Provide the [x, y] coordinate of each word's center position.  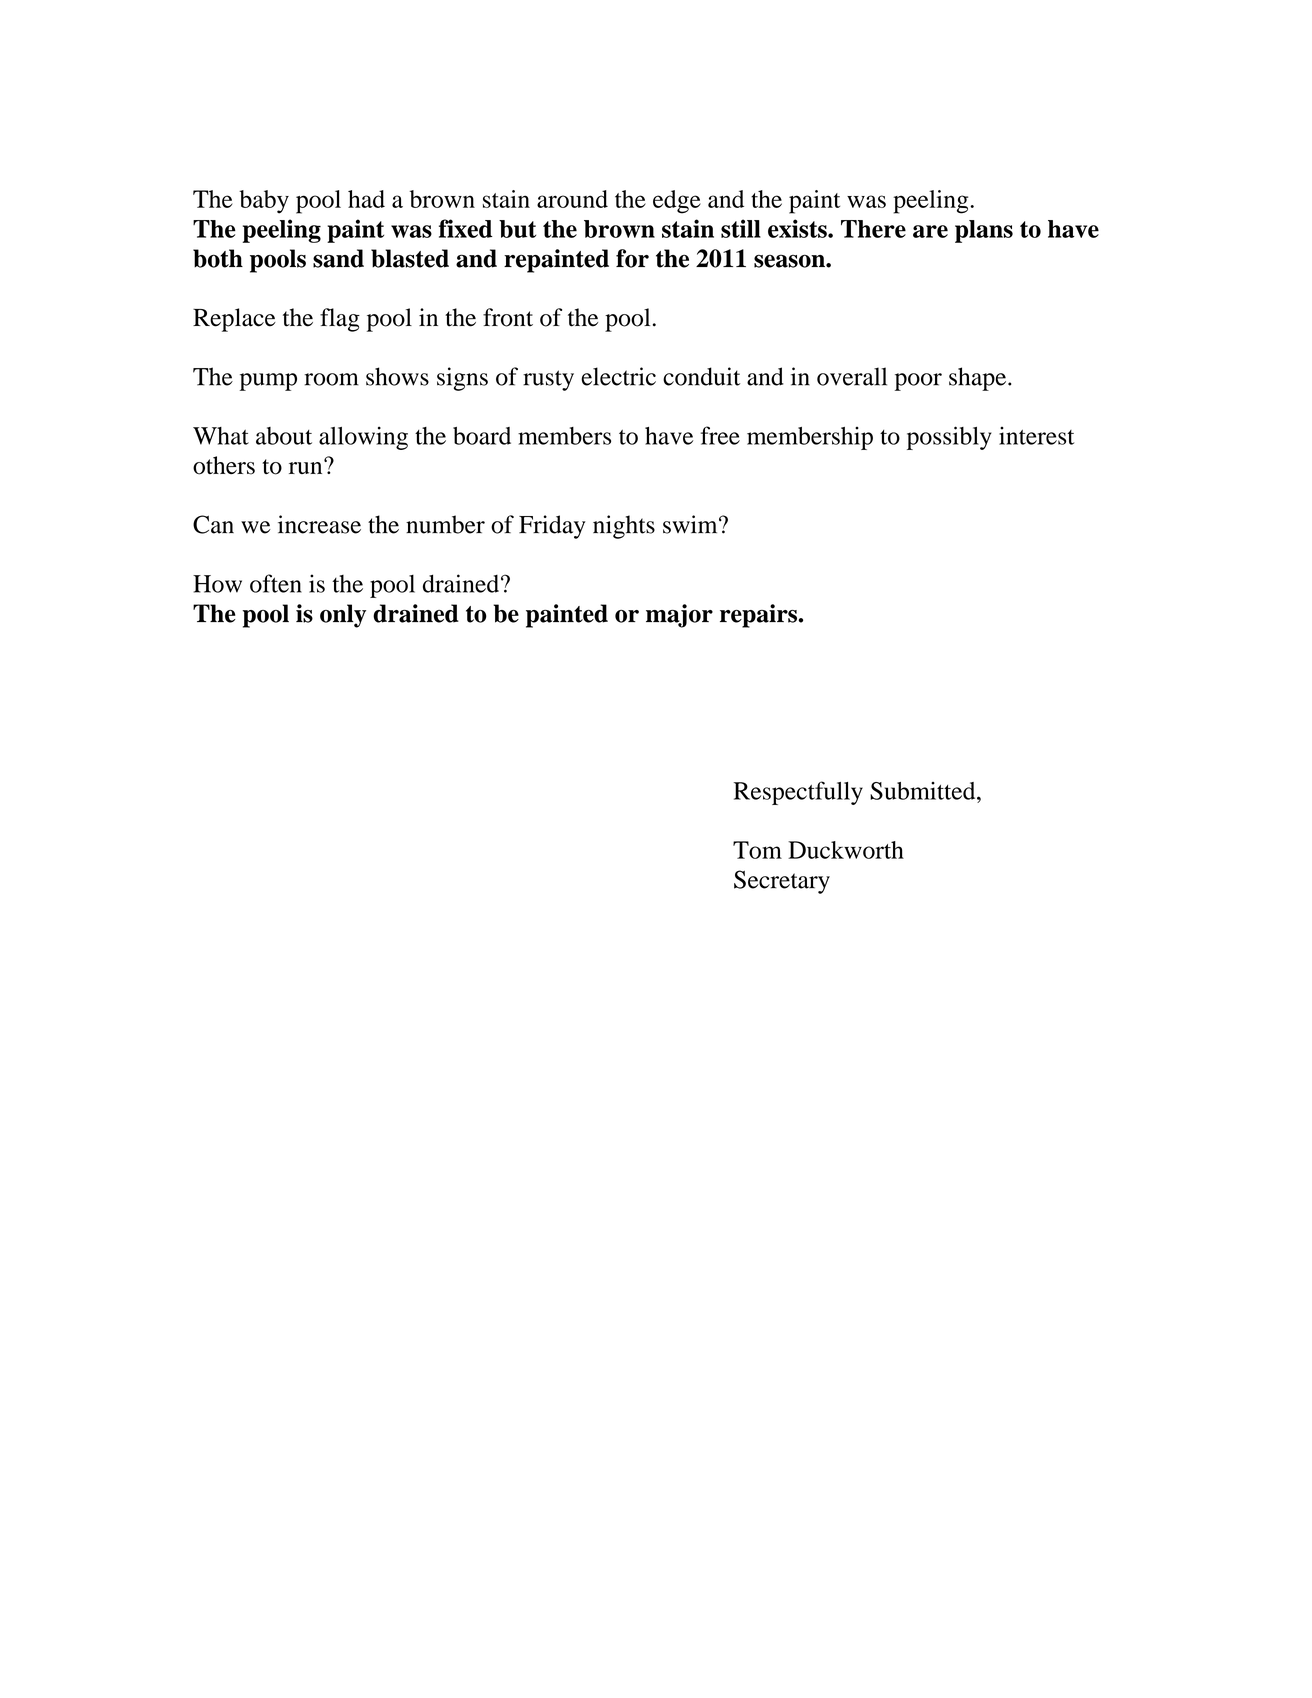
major [679, 616]
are [930, 231]
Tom [757, 850]
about [284, 436]
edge [677, 202]
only [343, 616]
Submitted [924, 791]
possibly [949, 438]
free [720, 435]
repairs [759, 616]
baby [264, 202]
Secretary [782, 882]
